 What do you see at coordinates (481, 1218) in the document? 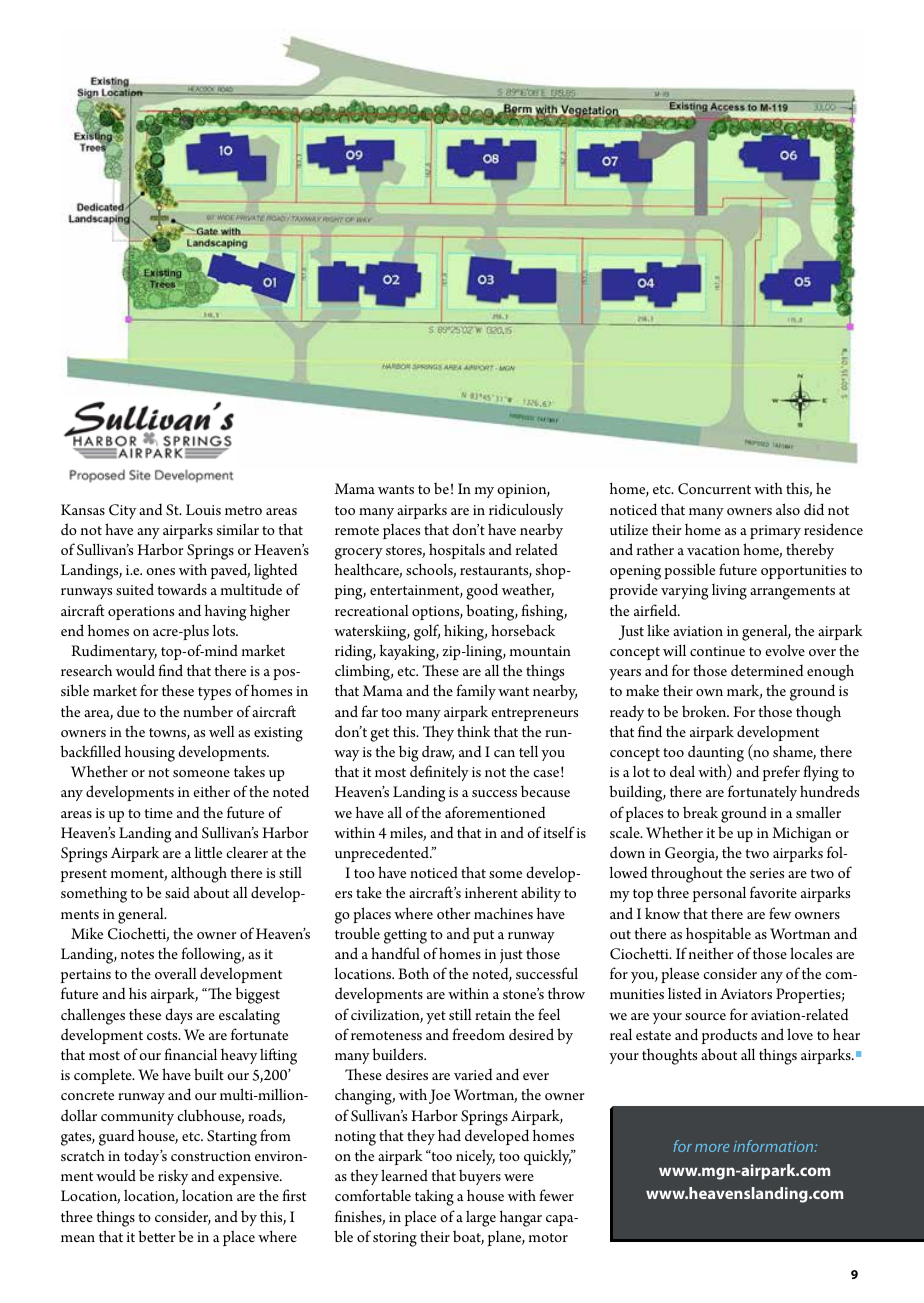
I see `large` at bounding box center [481, 1218].
